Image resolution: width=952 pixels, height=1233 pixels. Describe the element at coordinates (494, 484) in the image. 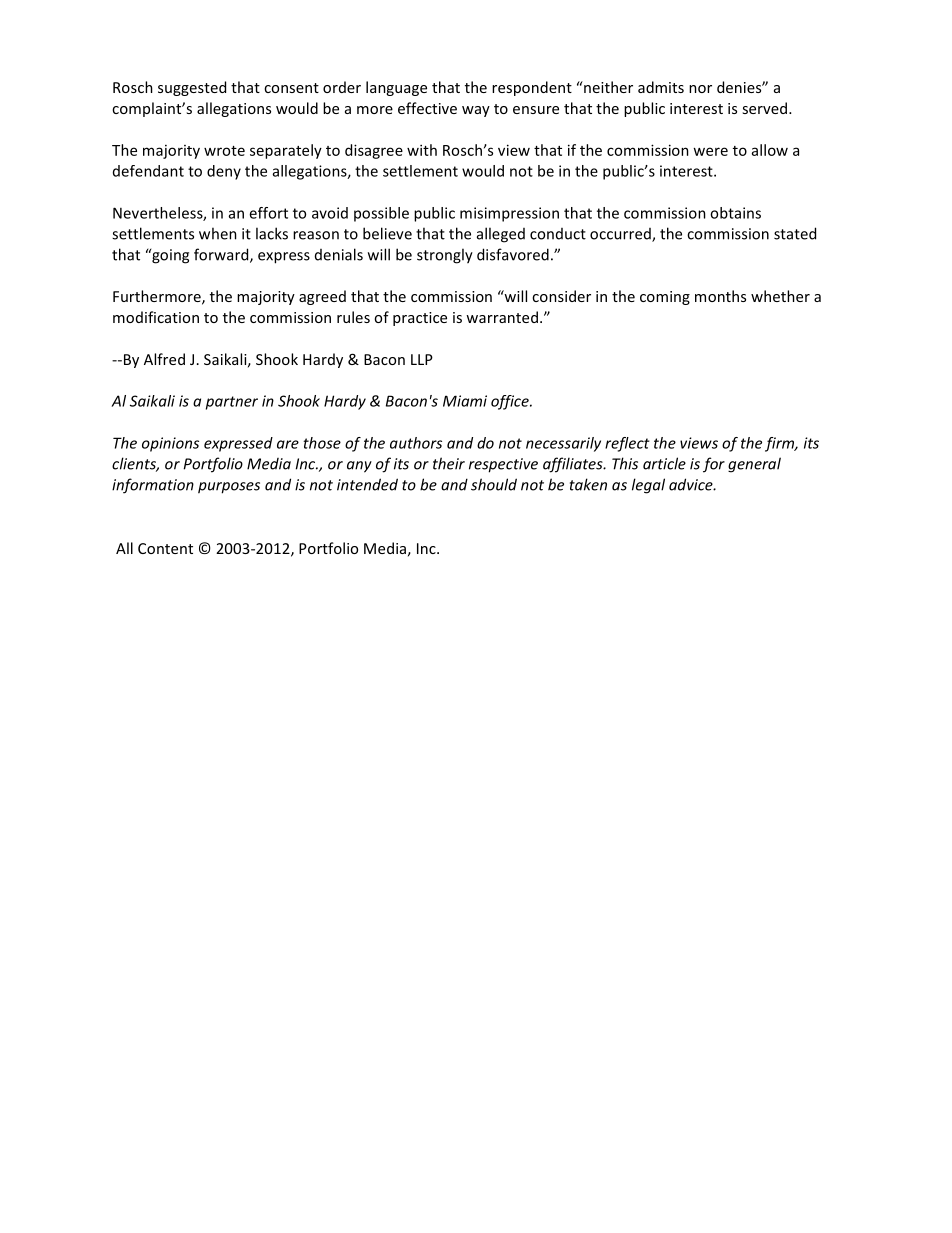

I see `should` at that location.
